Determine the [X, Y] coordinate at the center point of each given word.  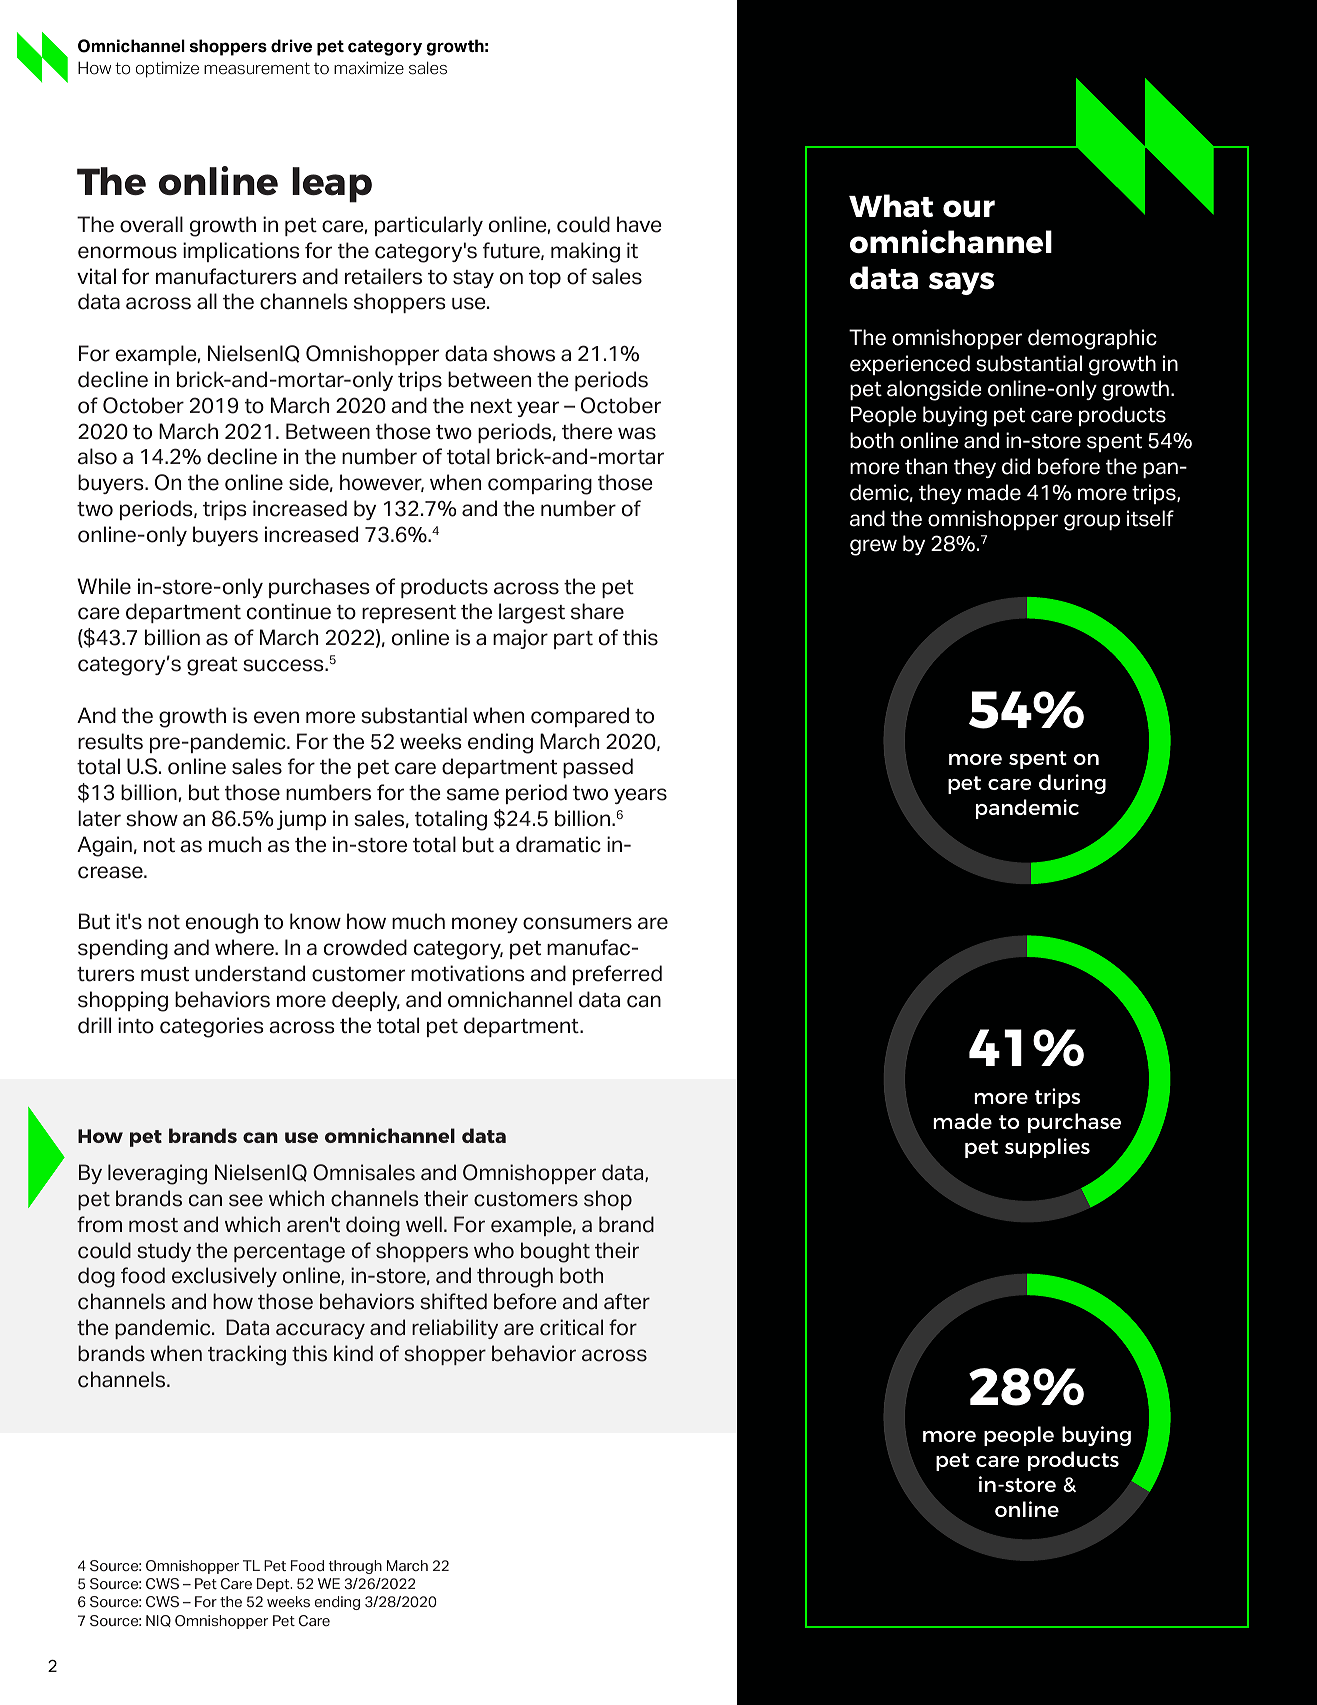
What [891, 205]
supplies [1047, 1148]
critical [571, 1327]
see [246, 1200]
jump [301, 820]
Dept [274, 1585]
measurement [257, 68]
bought [555, 1252]
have [639, 224]
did [1016, 466]
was [637, 433]
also [97, 456]
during [1072, 784]
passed [598, 768]
